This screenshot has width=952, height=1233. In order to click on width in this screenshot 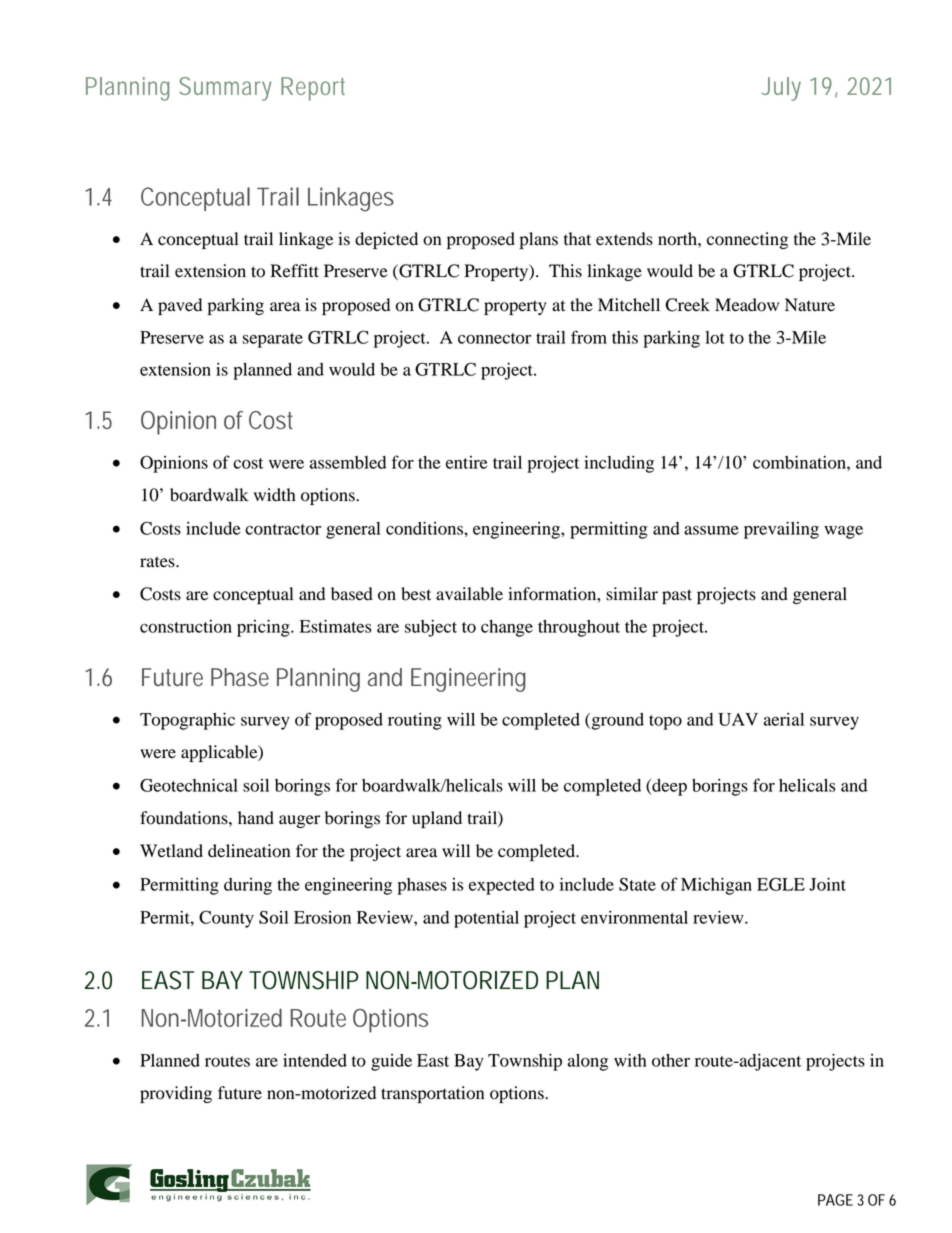, I will do `click(275, 495)`.
